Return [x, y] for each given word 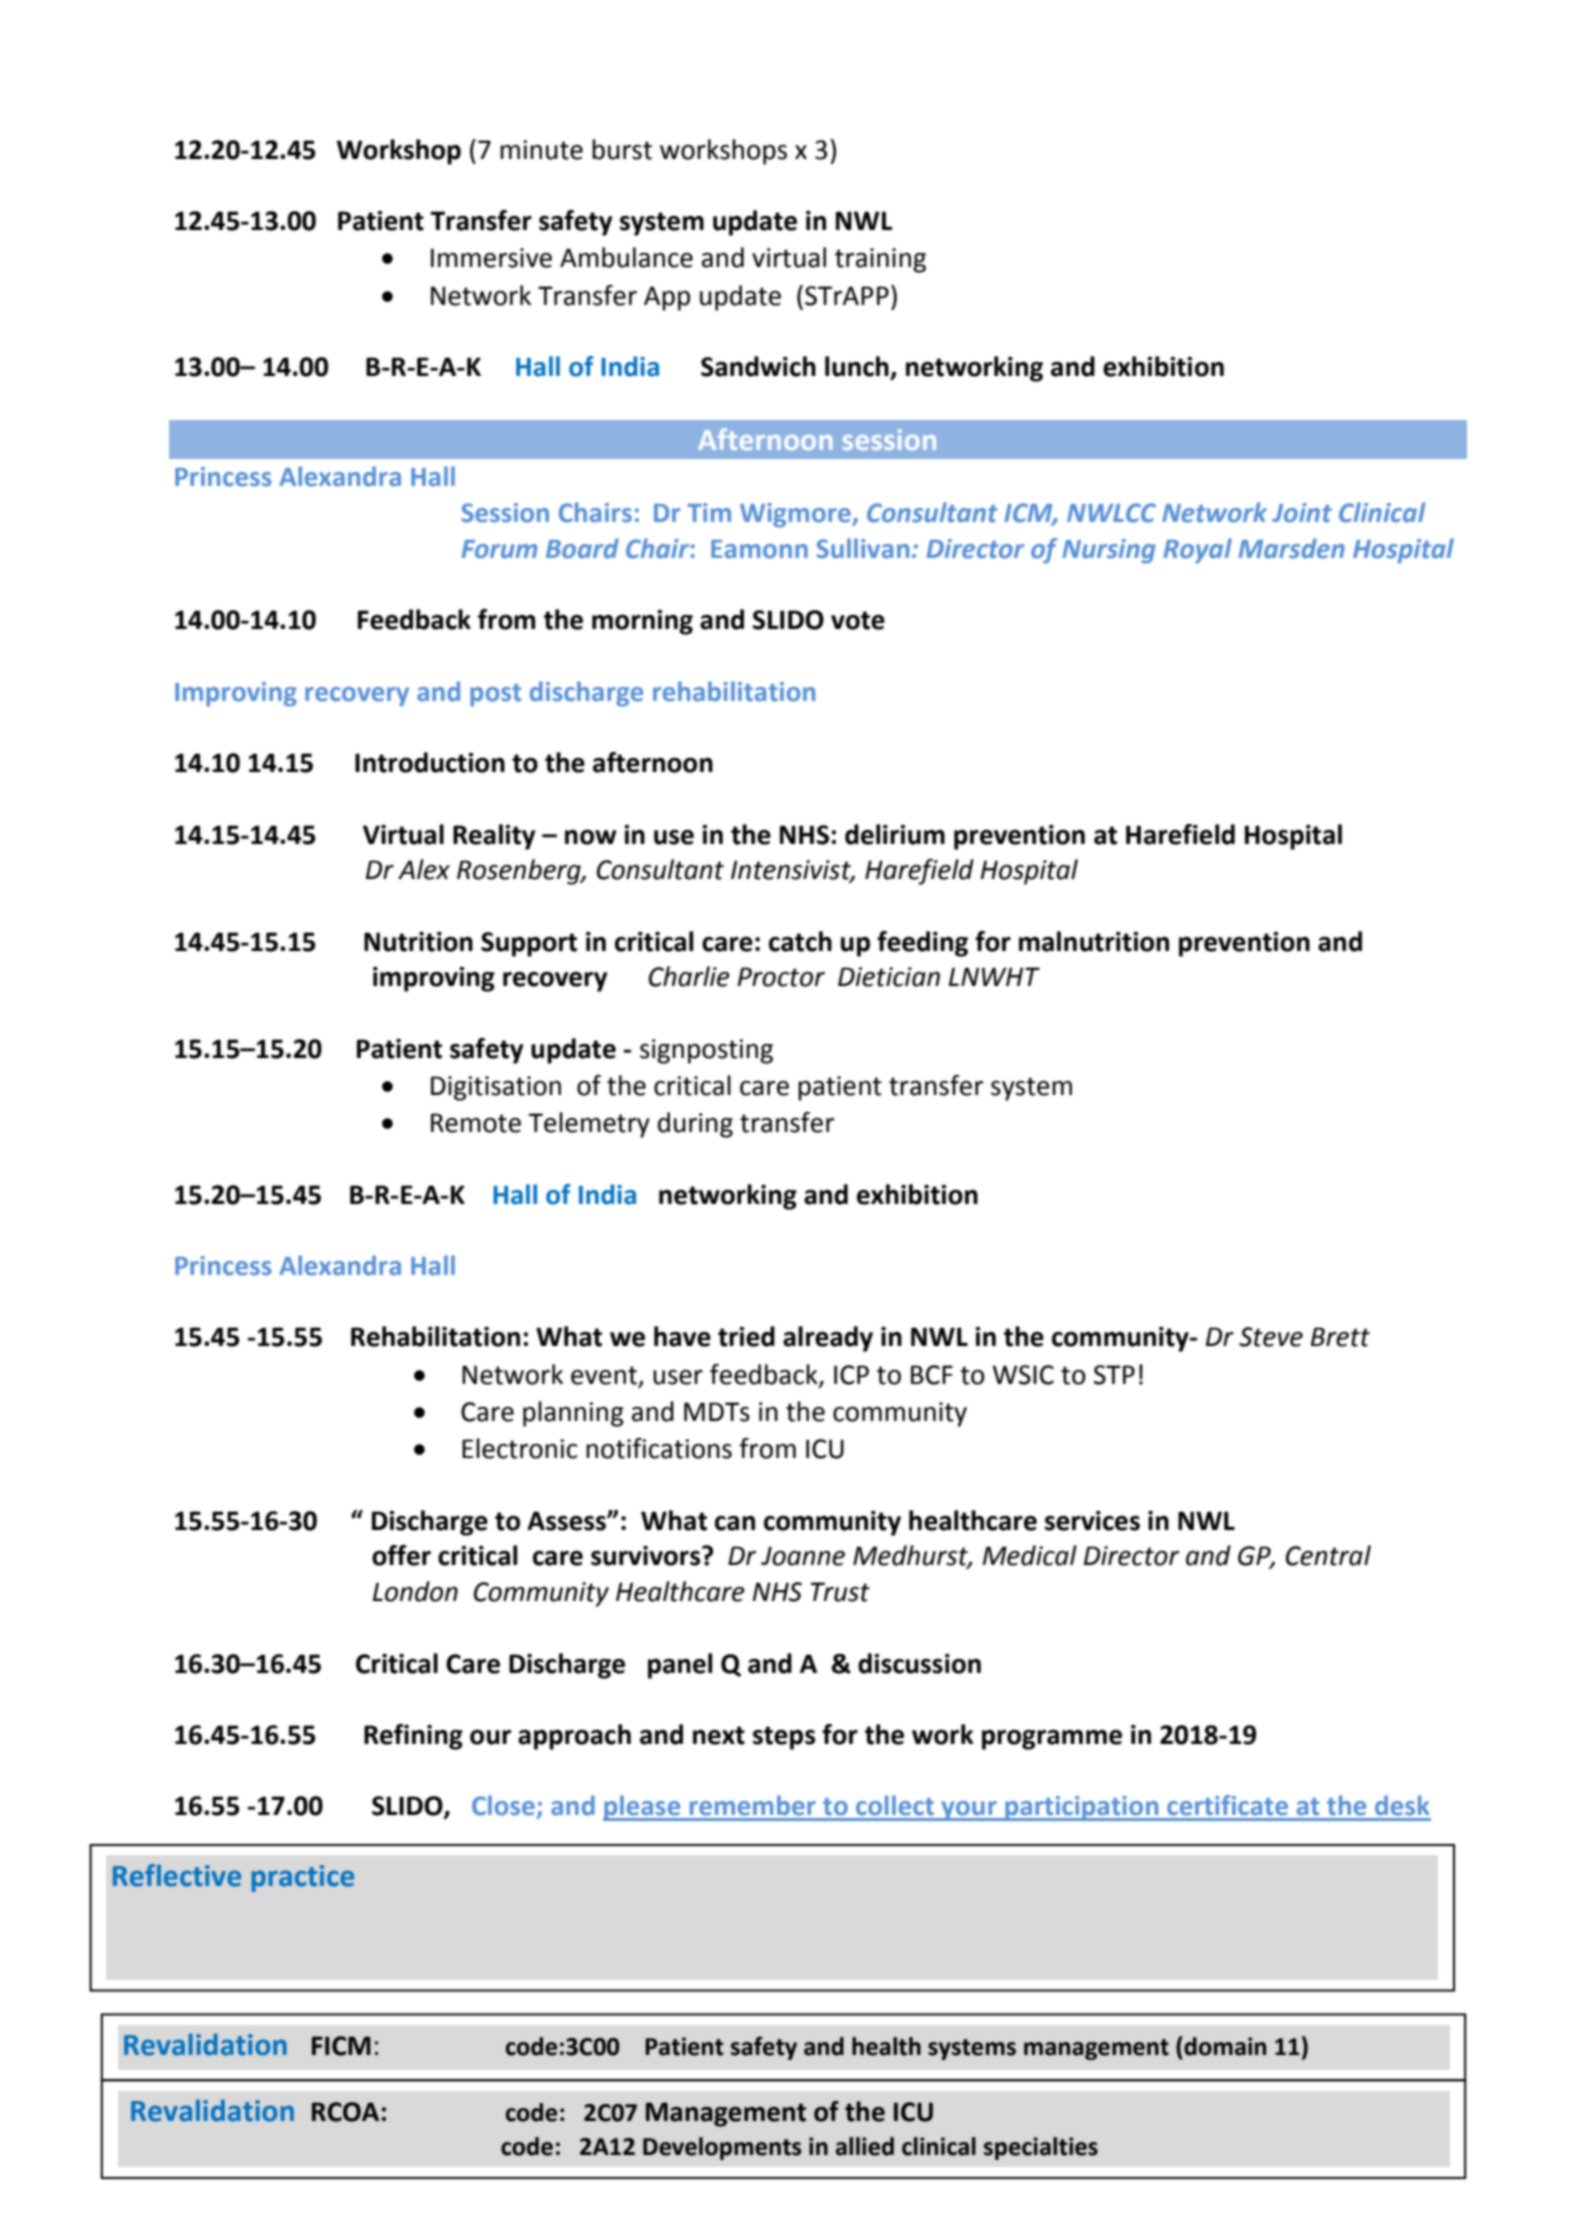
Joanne [803, 1556]
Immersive [491, 258]
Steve [1271, 1337]
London [415, 1591]
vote [858, 620]
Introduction [430, 762]
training [880, 260]
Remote [476, 1123]
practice [303, 1878]
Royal [1197, 551]
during [695, 1125]
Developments [722, 2148]
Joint [1302, 513]
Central [1328, 1555]
